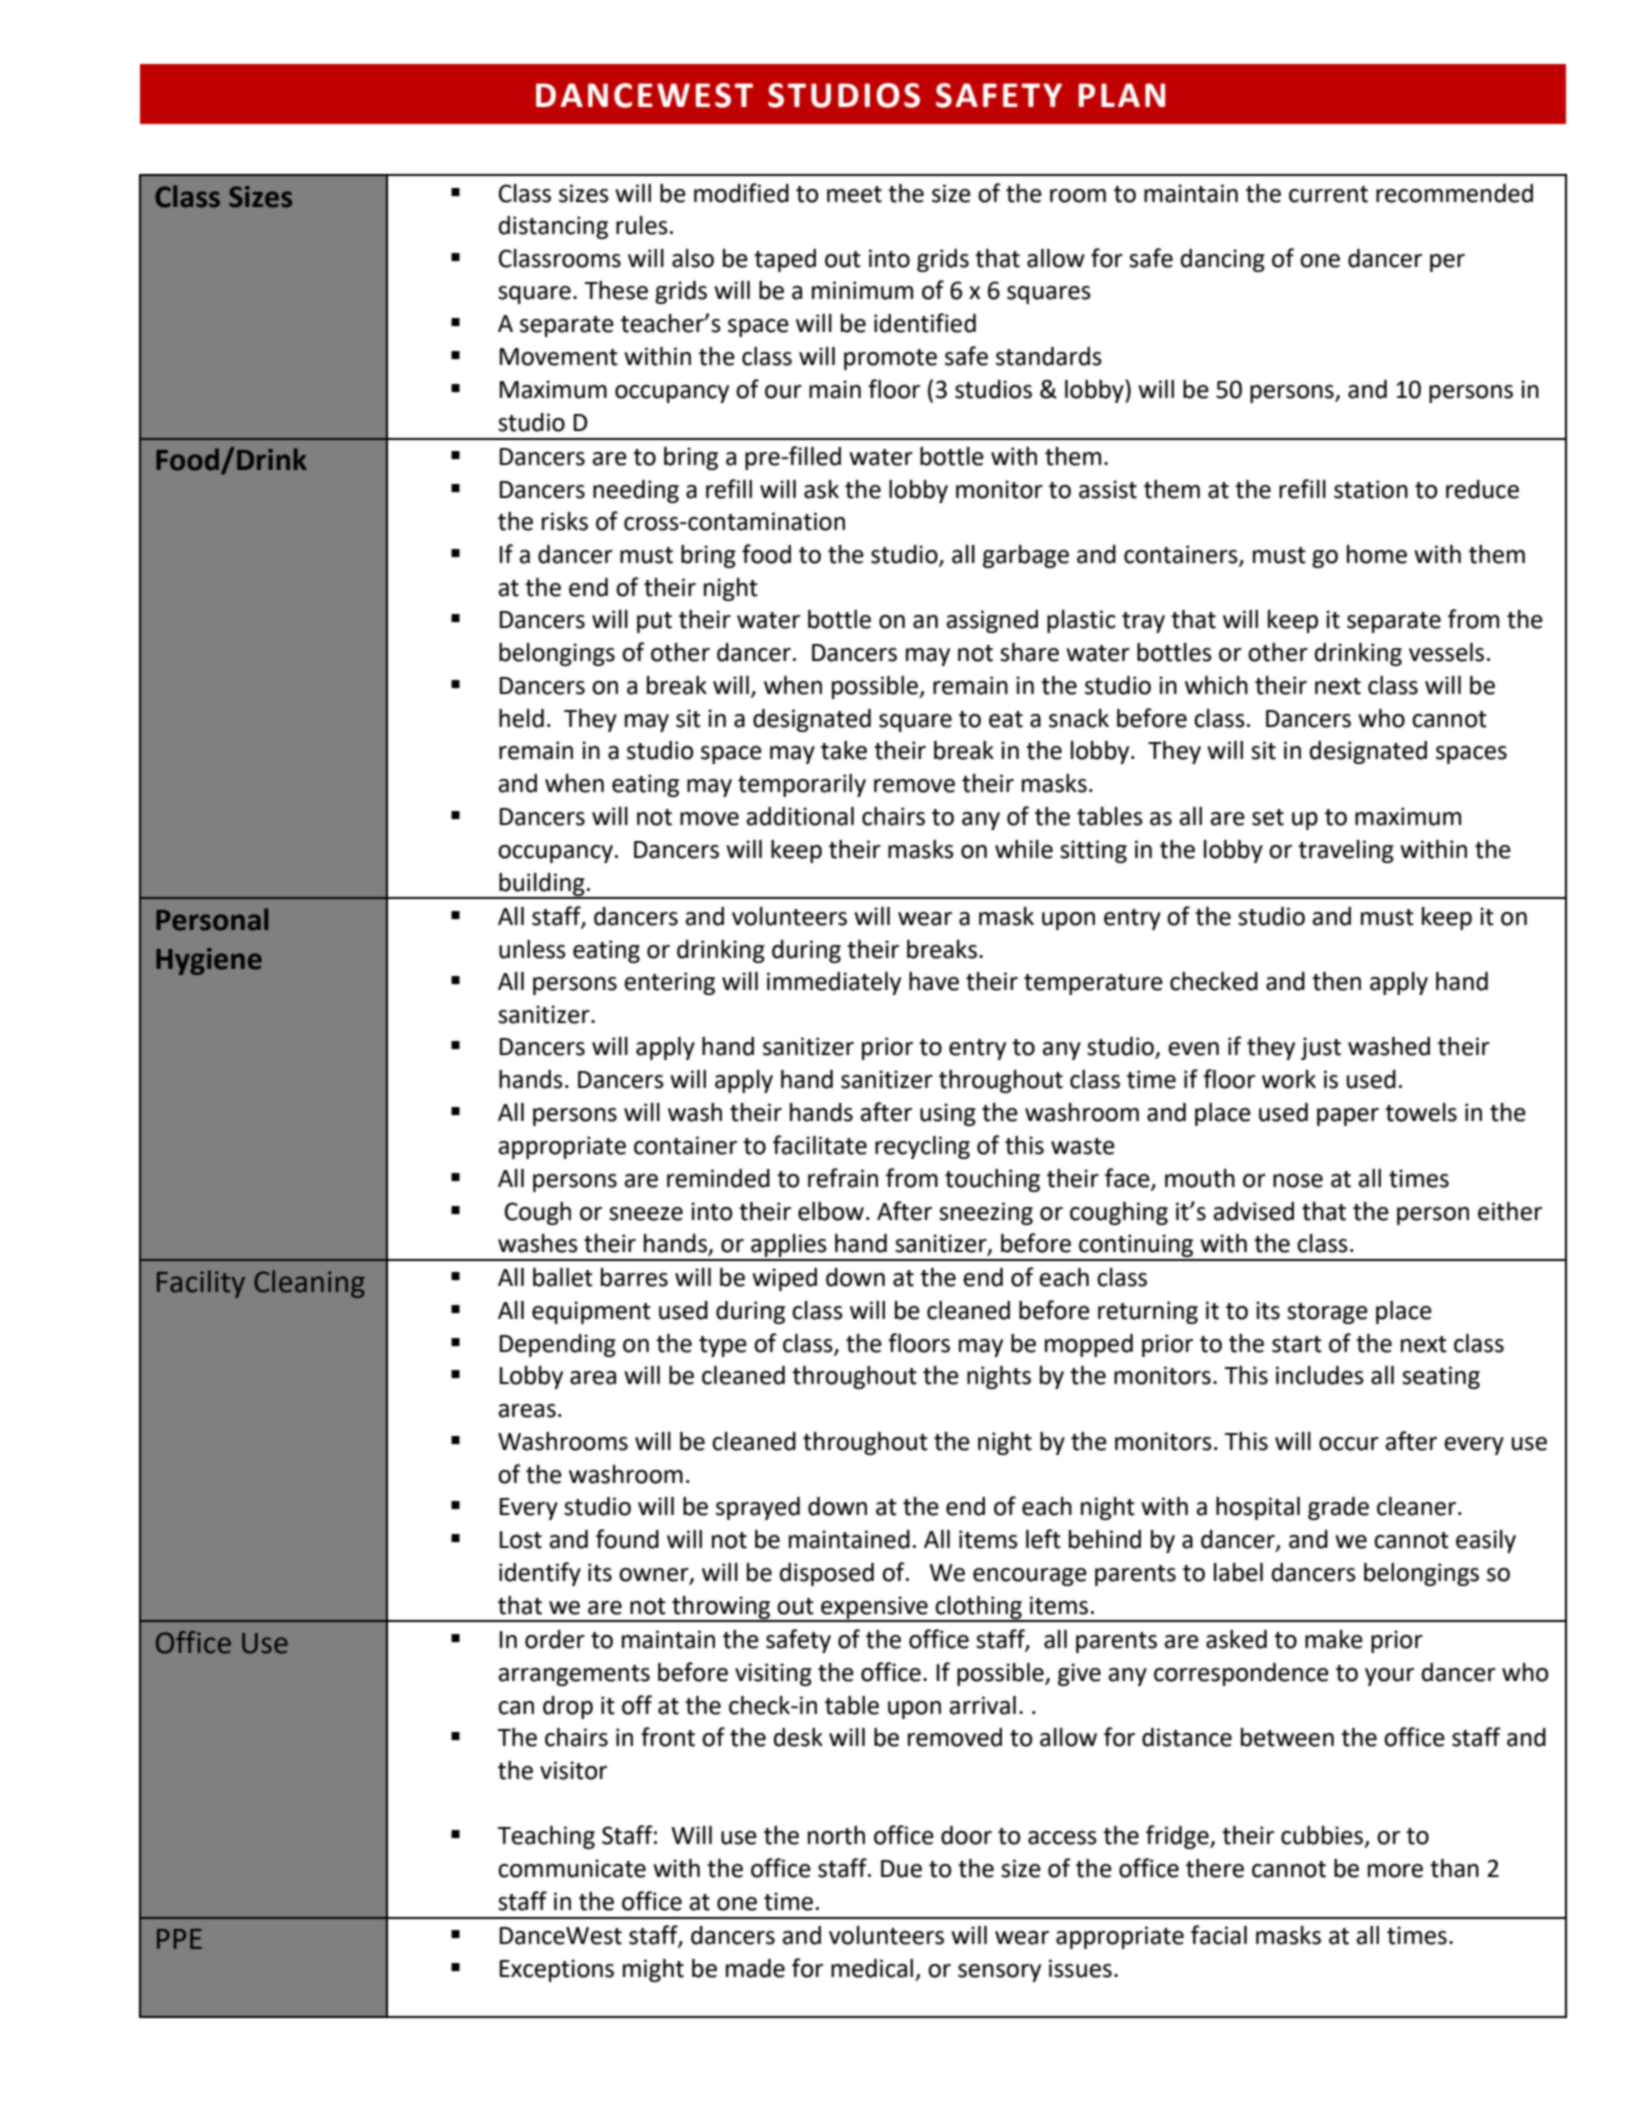 The height and width of the screenshot is (2125, 1642). What do you see at coordinates (1328, 194) in the screenshot?
I see `current` at bounding box center [1328, 194].
